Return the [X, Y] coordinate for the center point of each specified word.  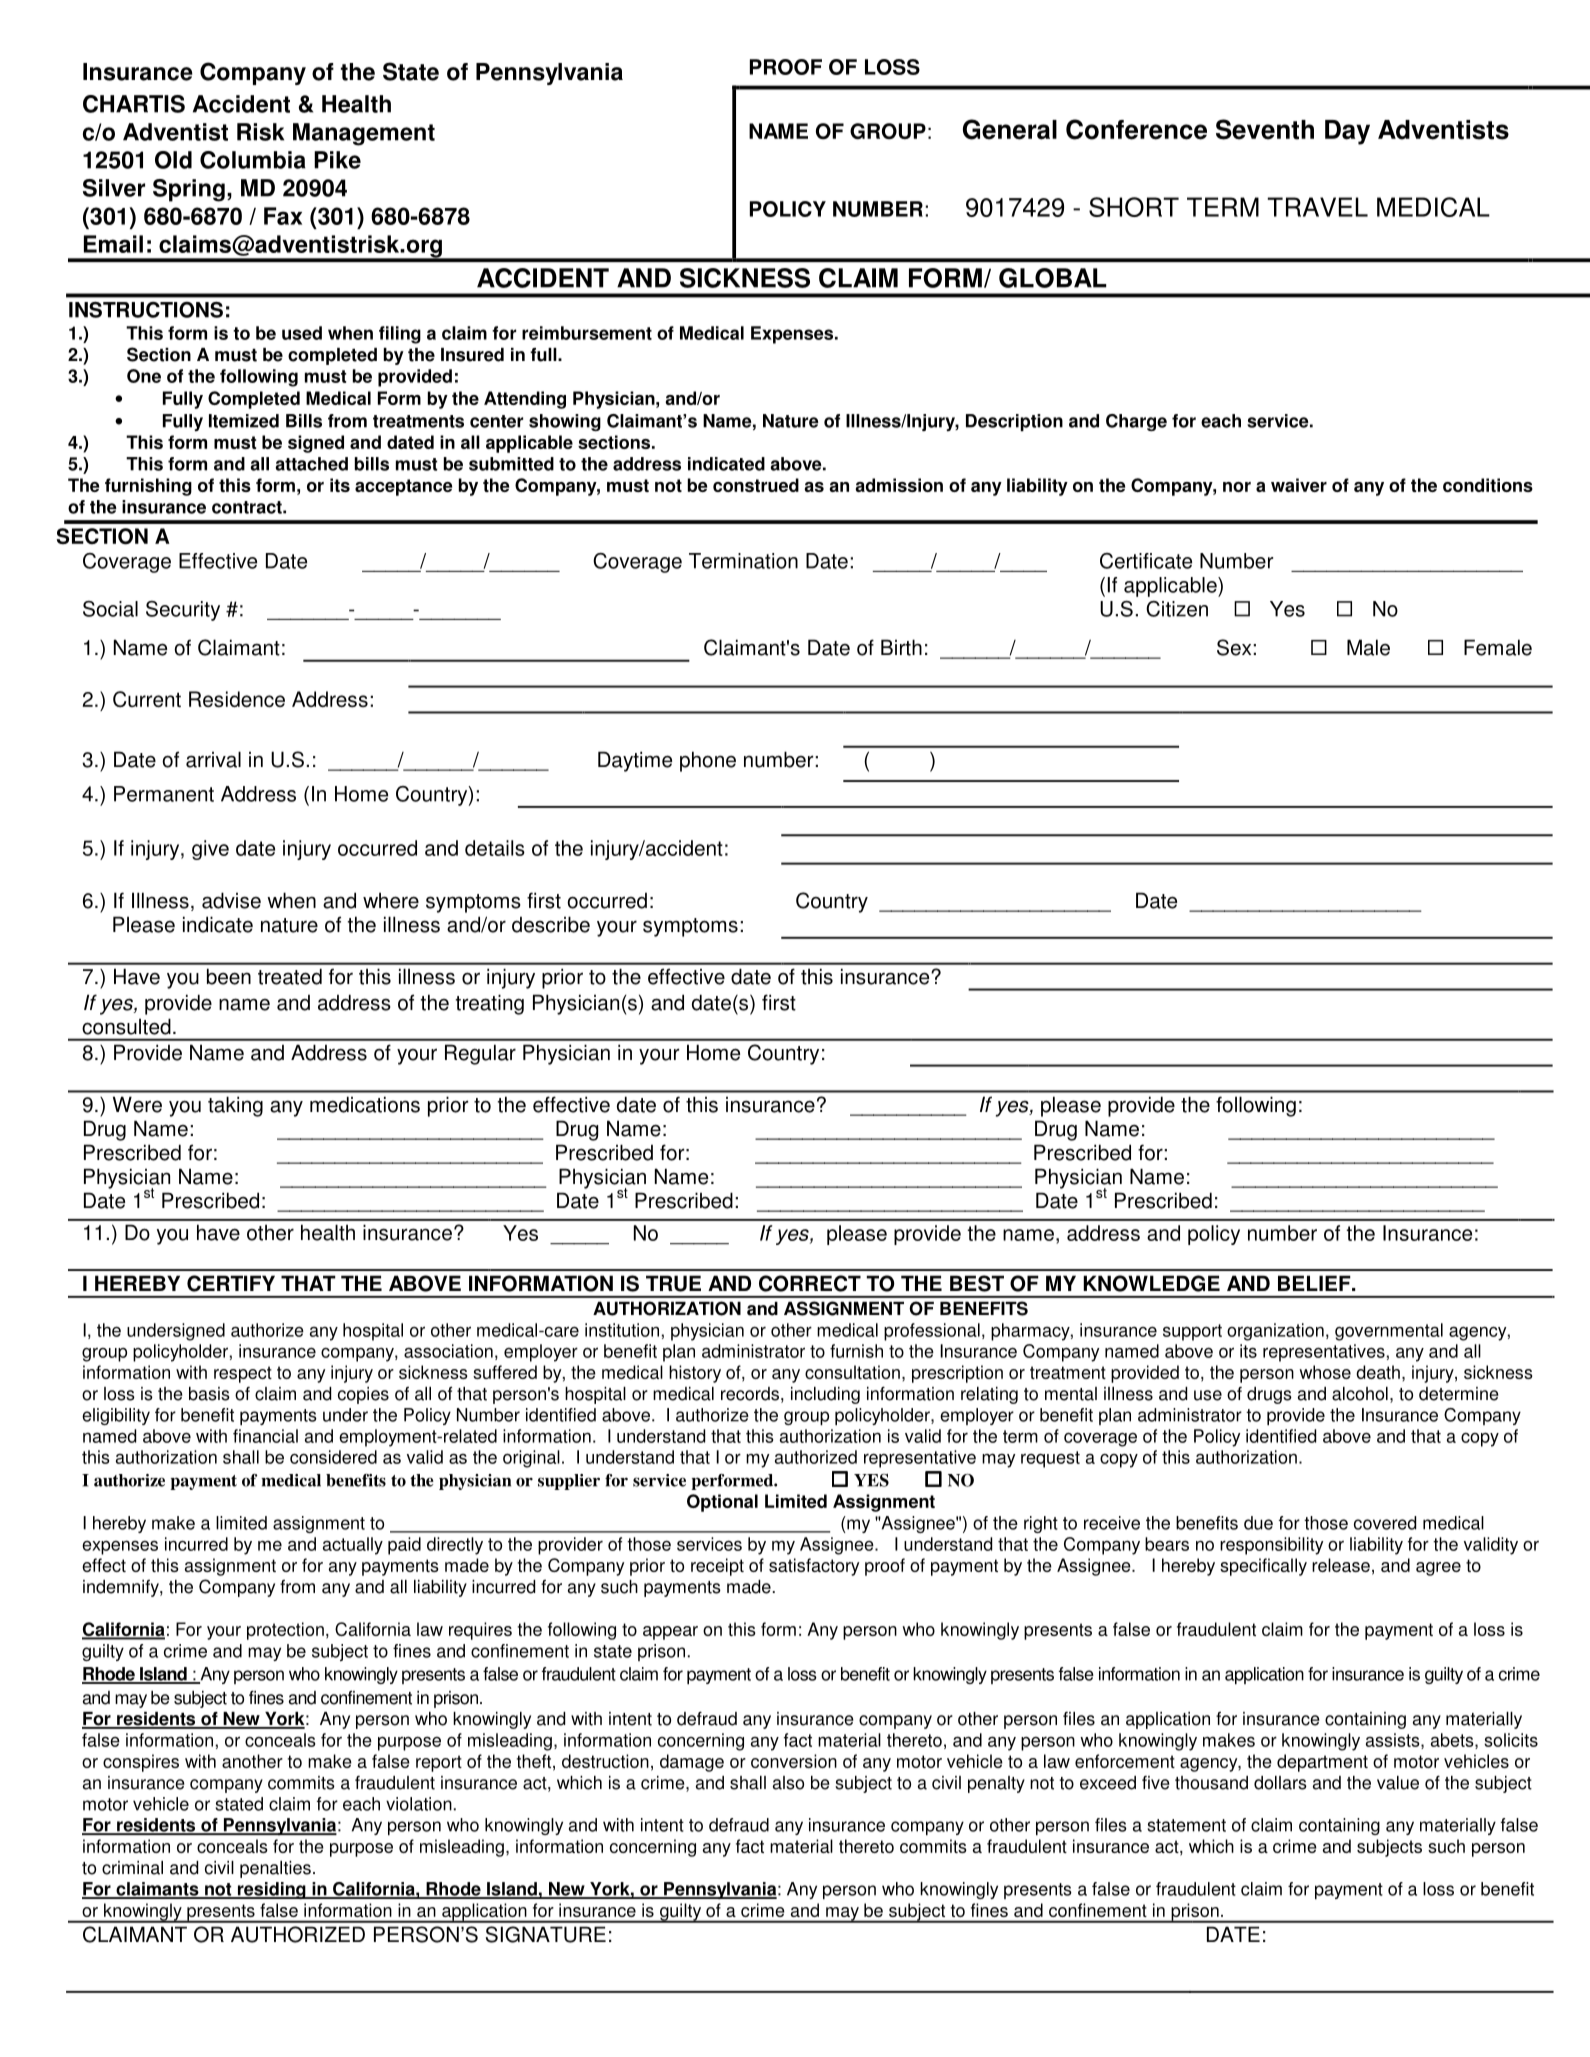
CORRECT [810, 1283]
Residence [237, 699]
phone [708, 761]
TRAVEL [1317, 207]
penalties [275, 1869]
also [788, 1783]
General [1010, 129]
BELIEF [1315, 1283]
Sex [1235, 647]
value [1398, 1783]
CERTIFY [231, 1283]
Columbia [253, 160]
